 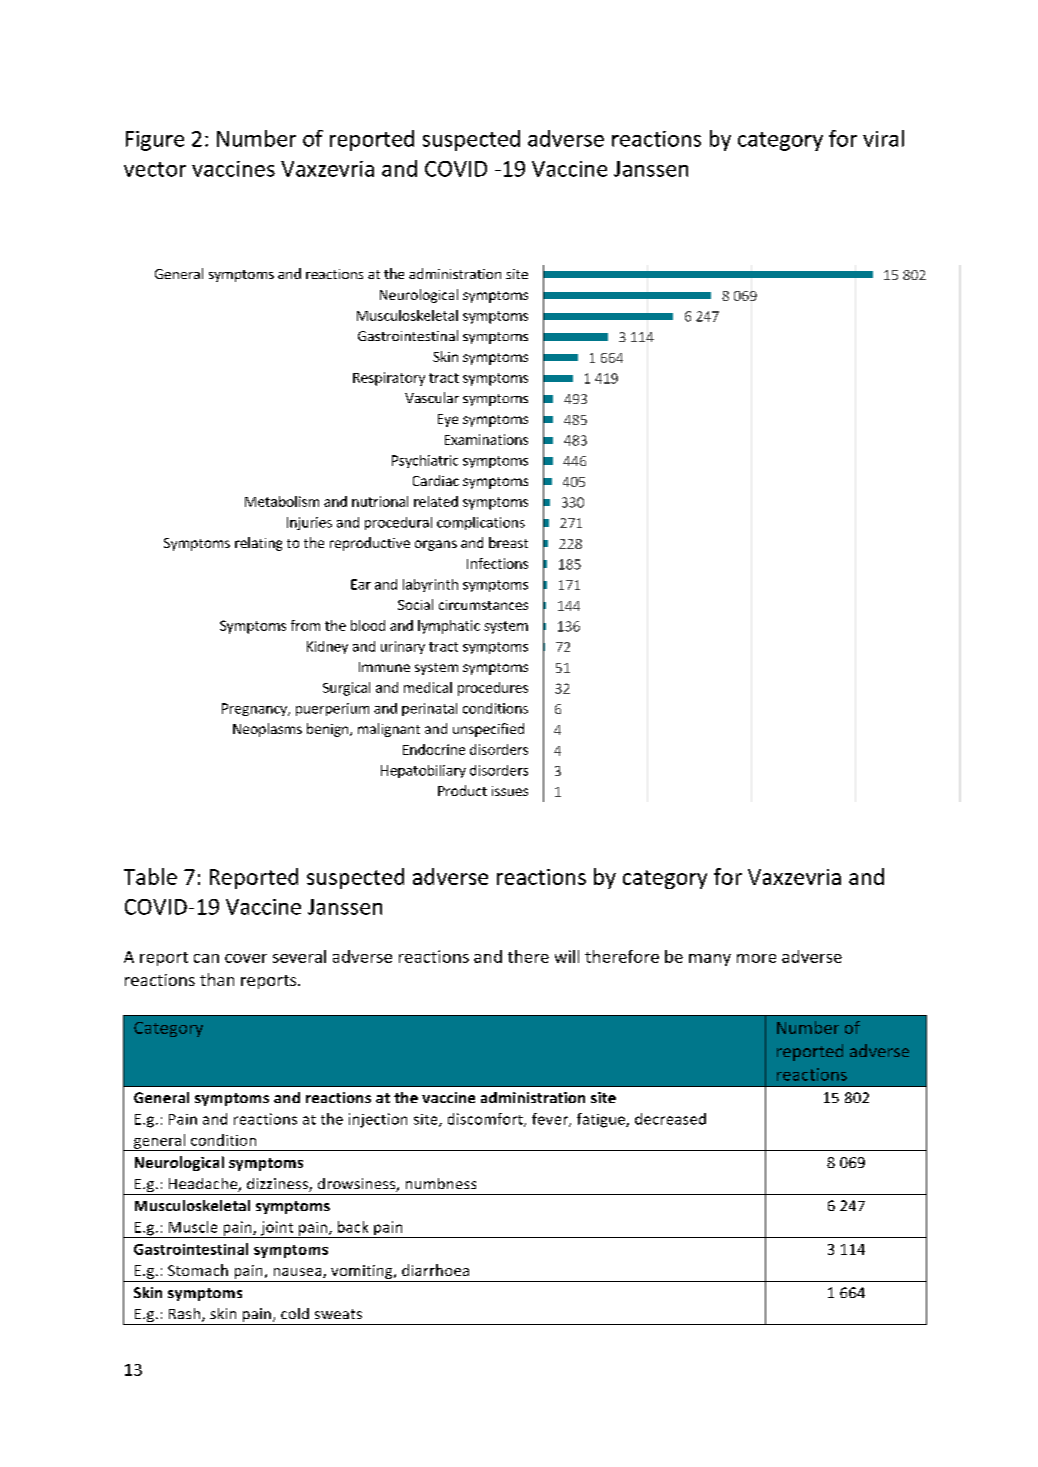 I want to click on viral, so click(x=883, y=138).
